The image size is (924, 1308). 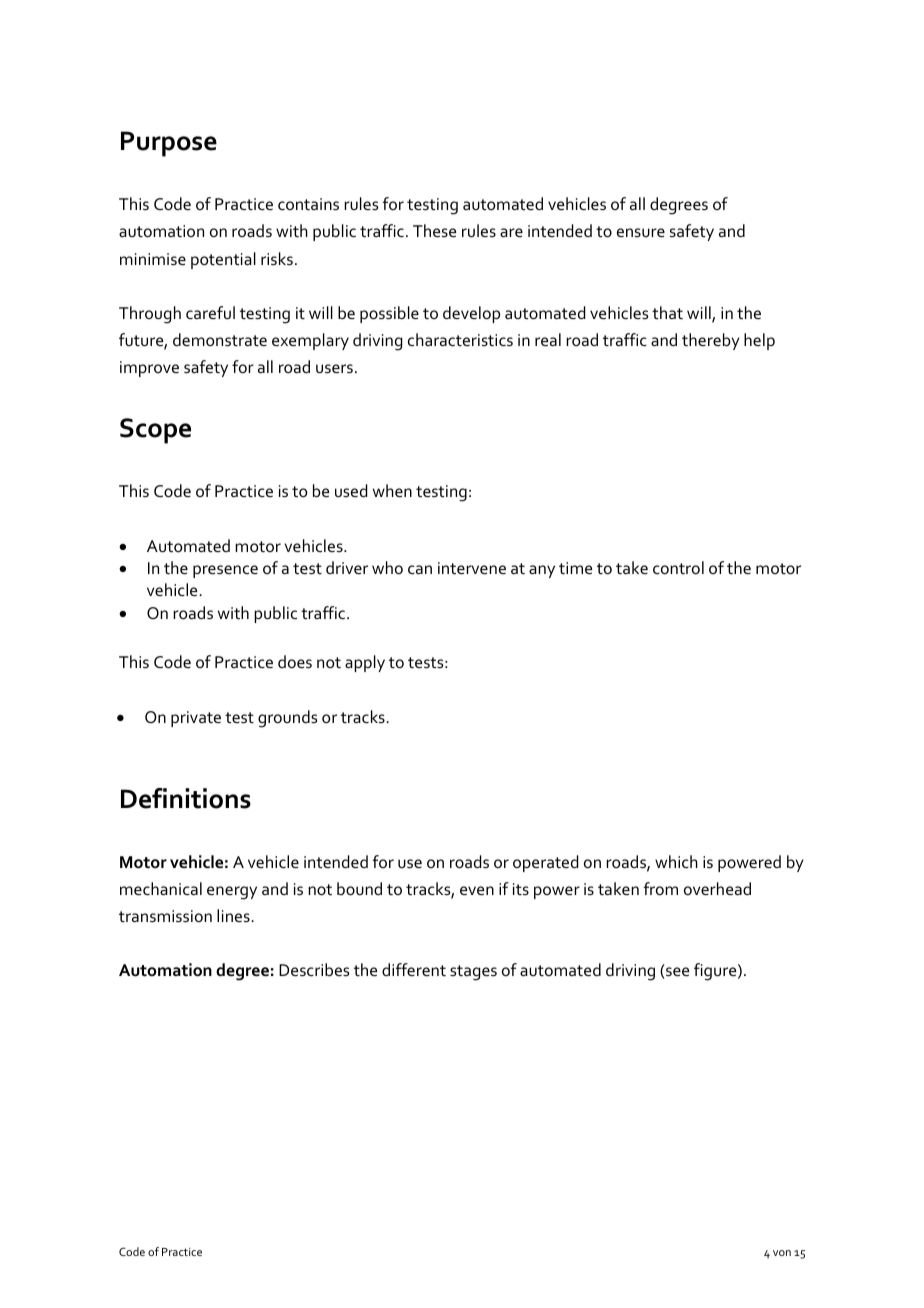 I want to click on Purpose, so click(x=169, y=144).
